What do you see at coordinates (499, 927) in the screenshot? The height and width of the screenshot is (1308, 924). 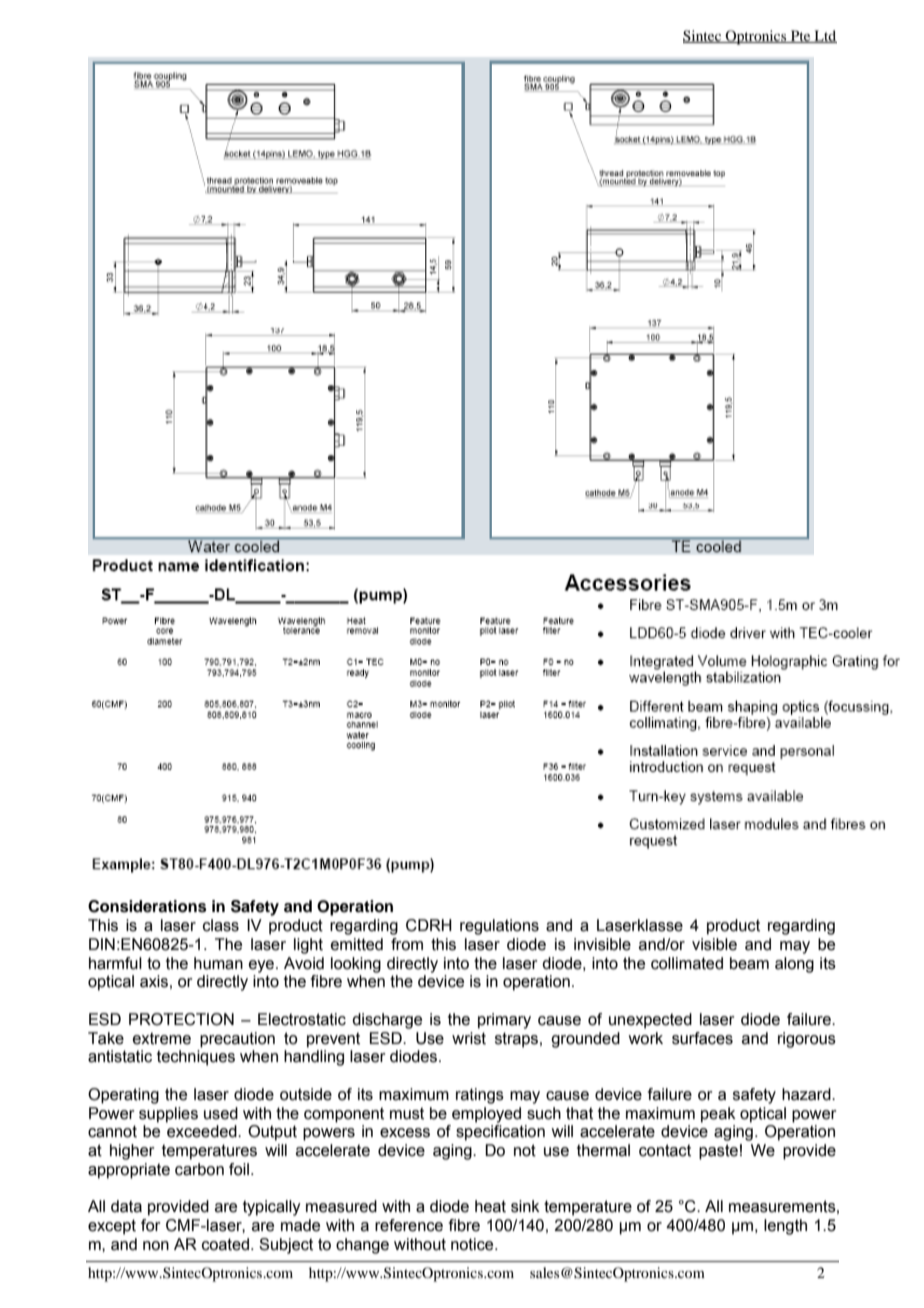 I see `regulations` at bounding box center [499, 927].
